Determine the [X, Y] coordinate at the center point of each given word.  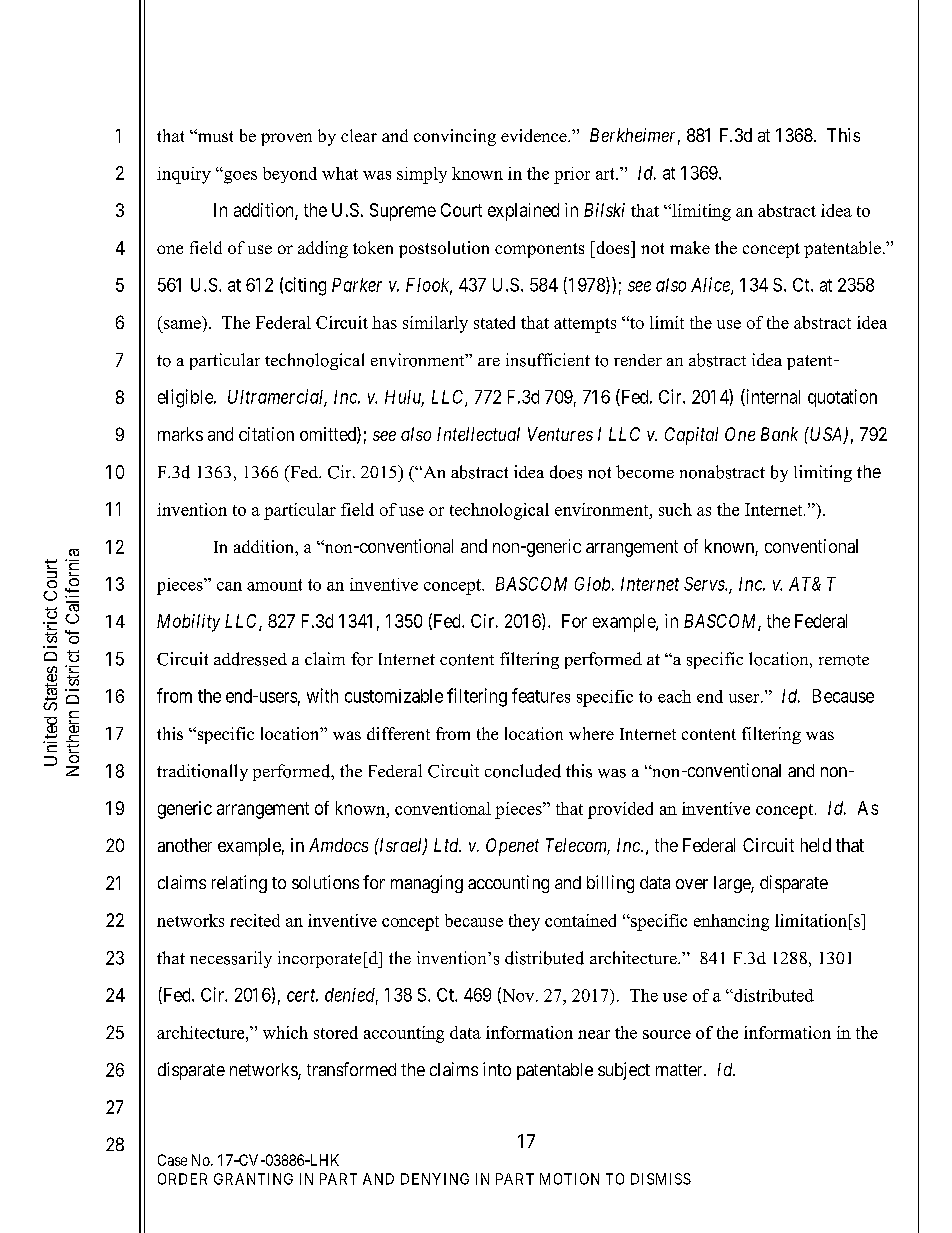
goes [239, 177]
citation [266, 434]
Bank [779, 434]
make [690, 247]
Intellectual [478, 434]
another [185, 845]
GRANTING [253, 1179]
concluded [523, 771]
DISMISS [661, 1179]
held [816, 845]
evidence [535, 135]
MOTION [569, 1179]
